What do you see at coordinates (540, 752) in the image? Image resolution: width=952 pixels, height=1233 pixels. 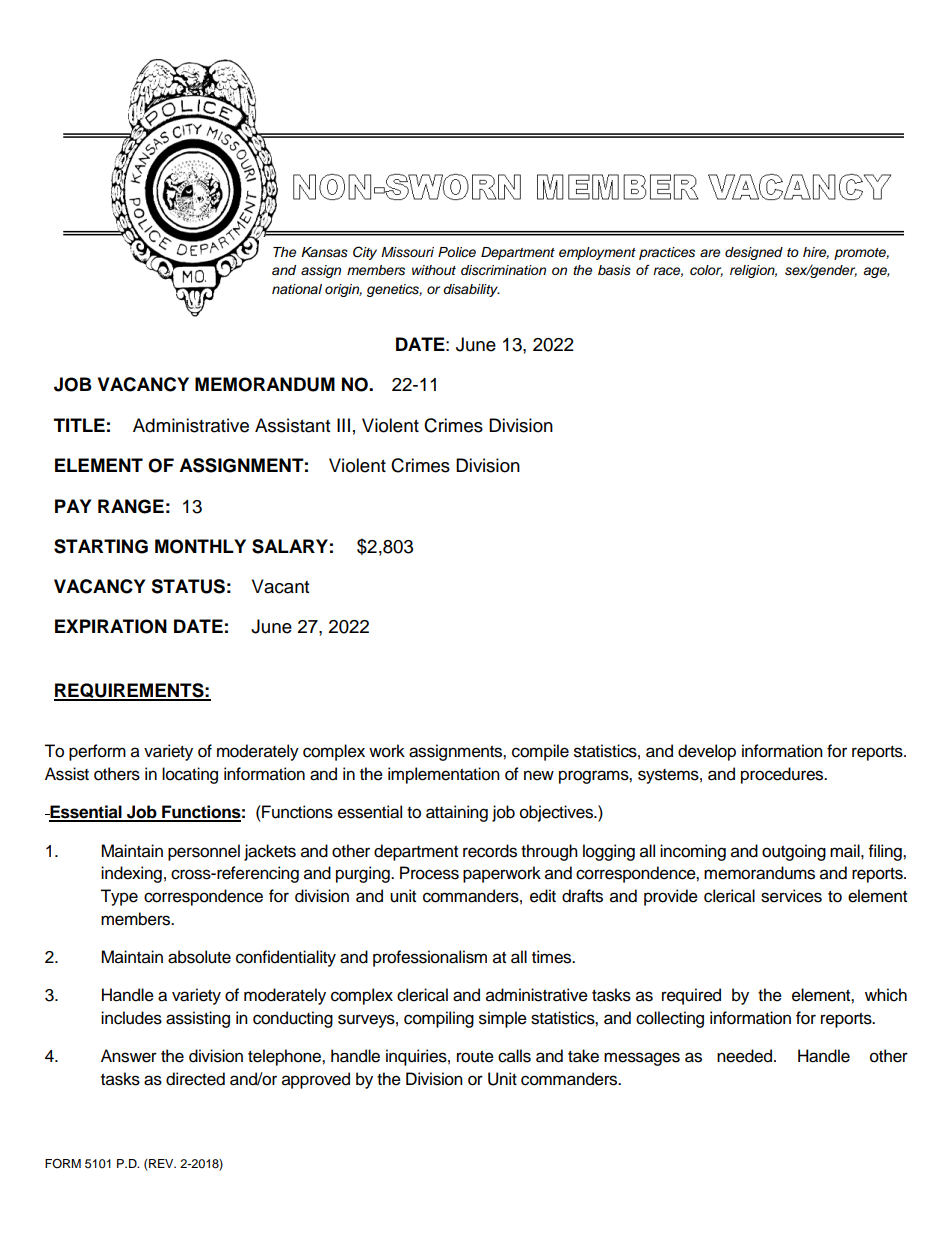 I see `compile` at bounding box center [540, 752].
